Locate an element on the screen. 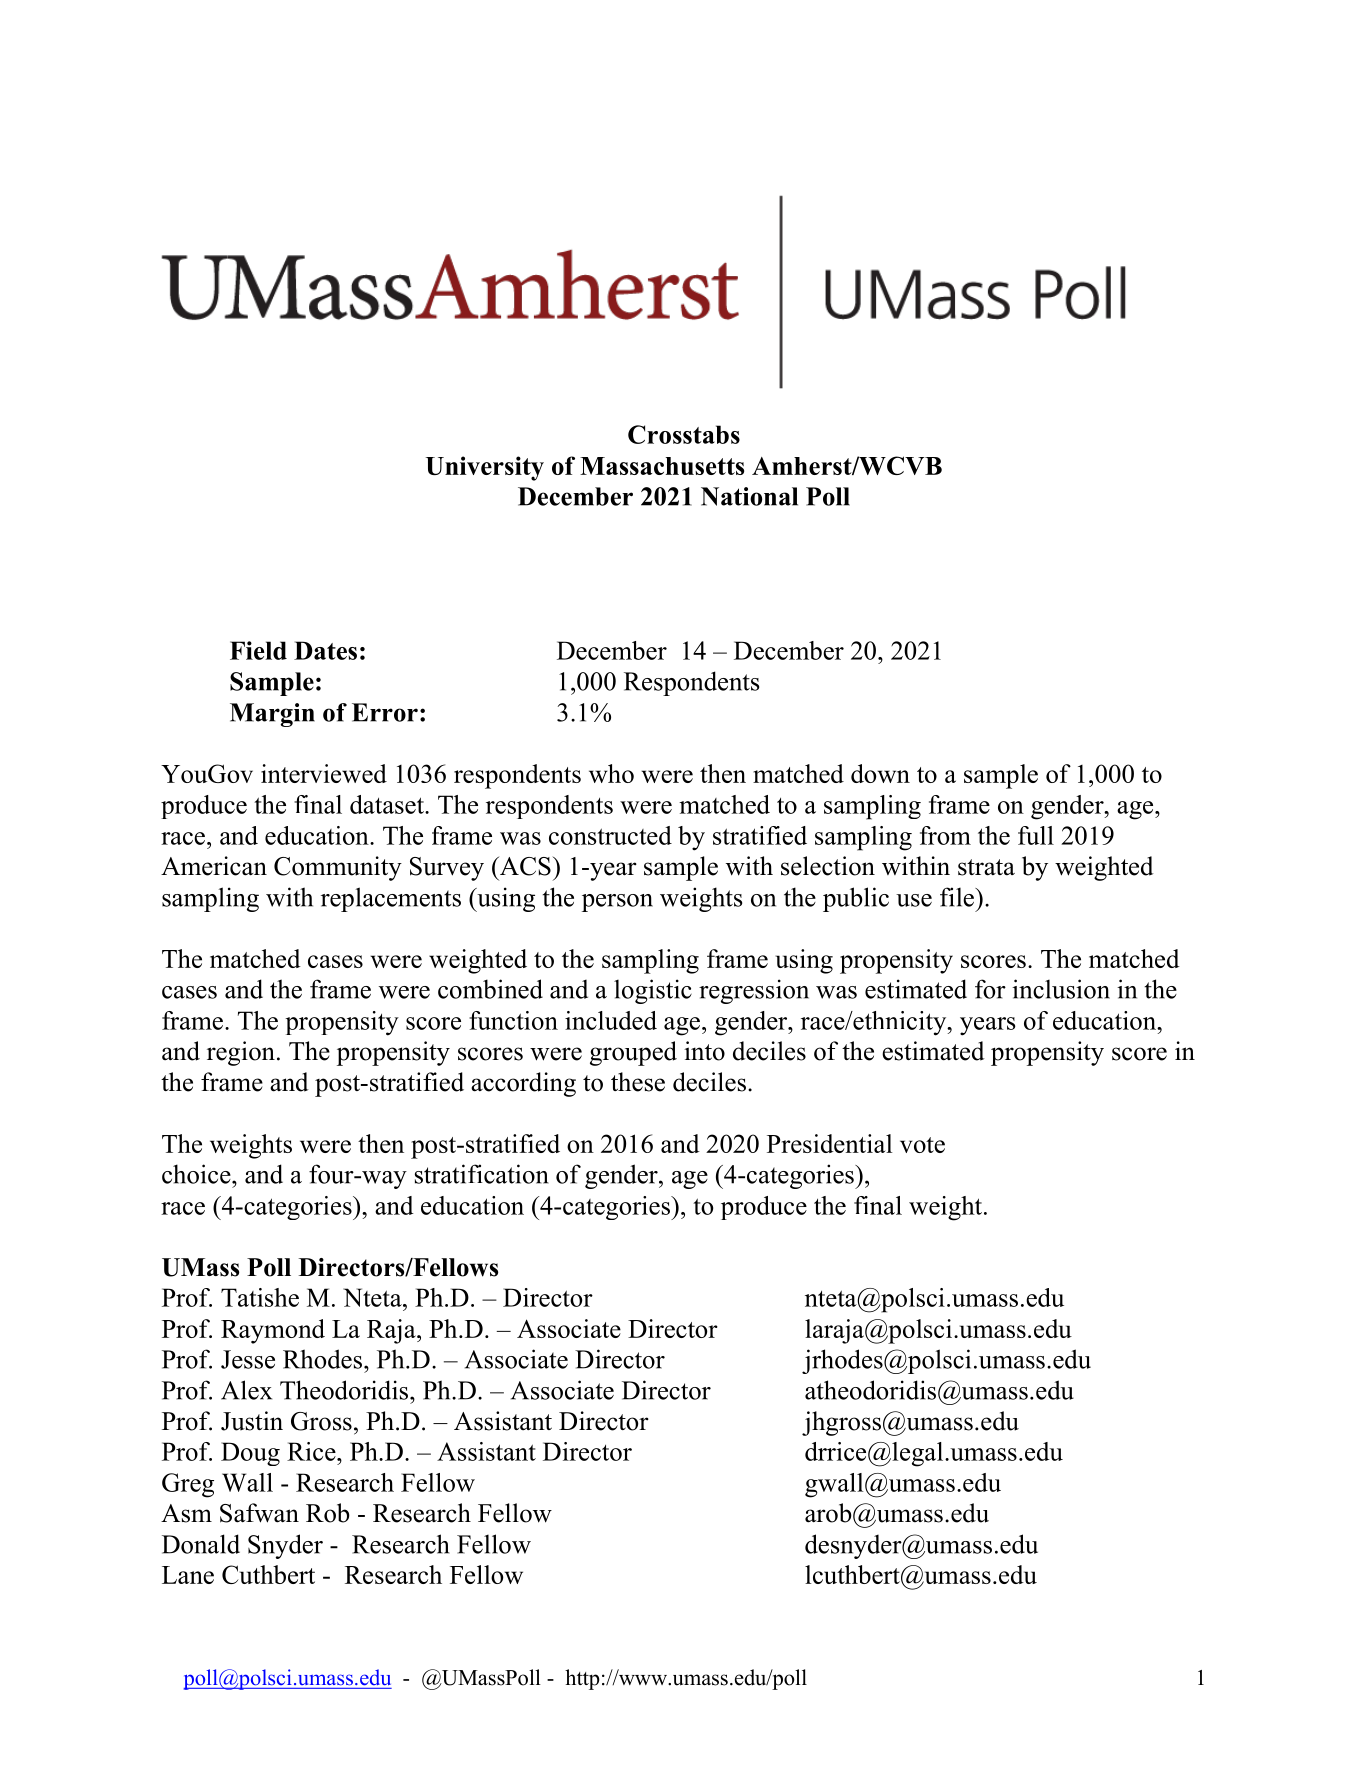 The width and height of the screenshot is (1367, 1769). National is located at coordinates (749, 496).
